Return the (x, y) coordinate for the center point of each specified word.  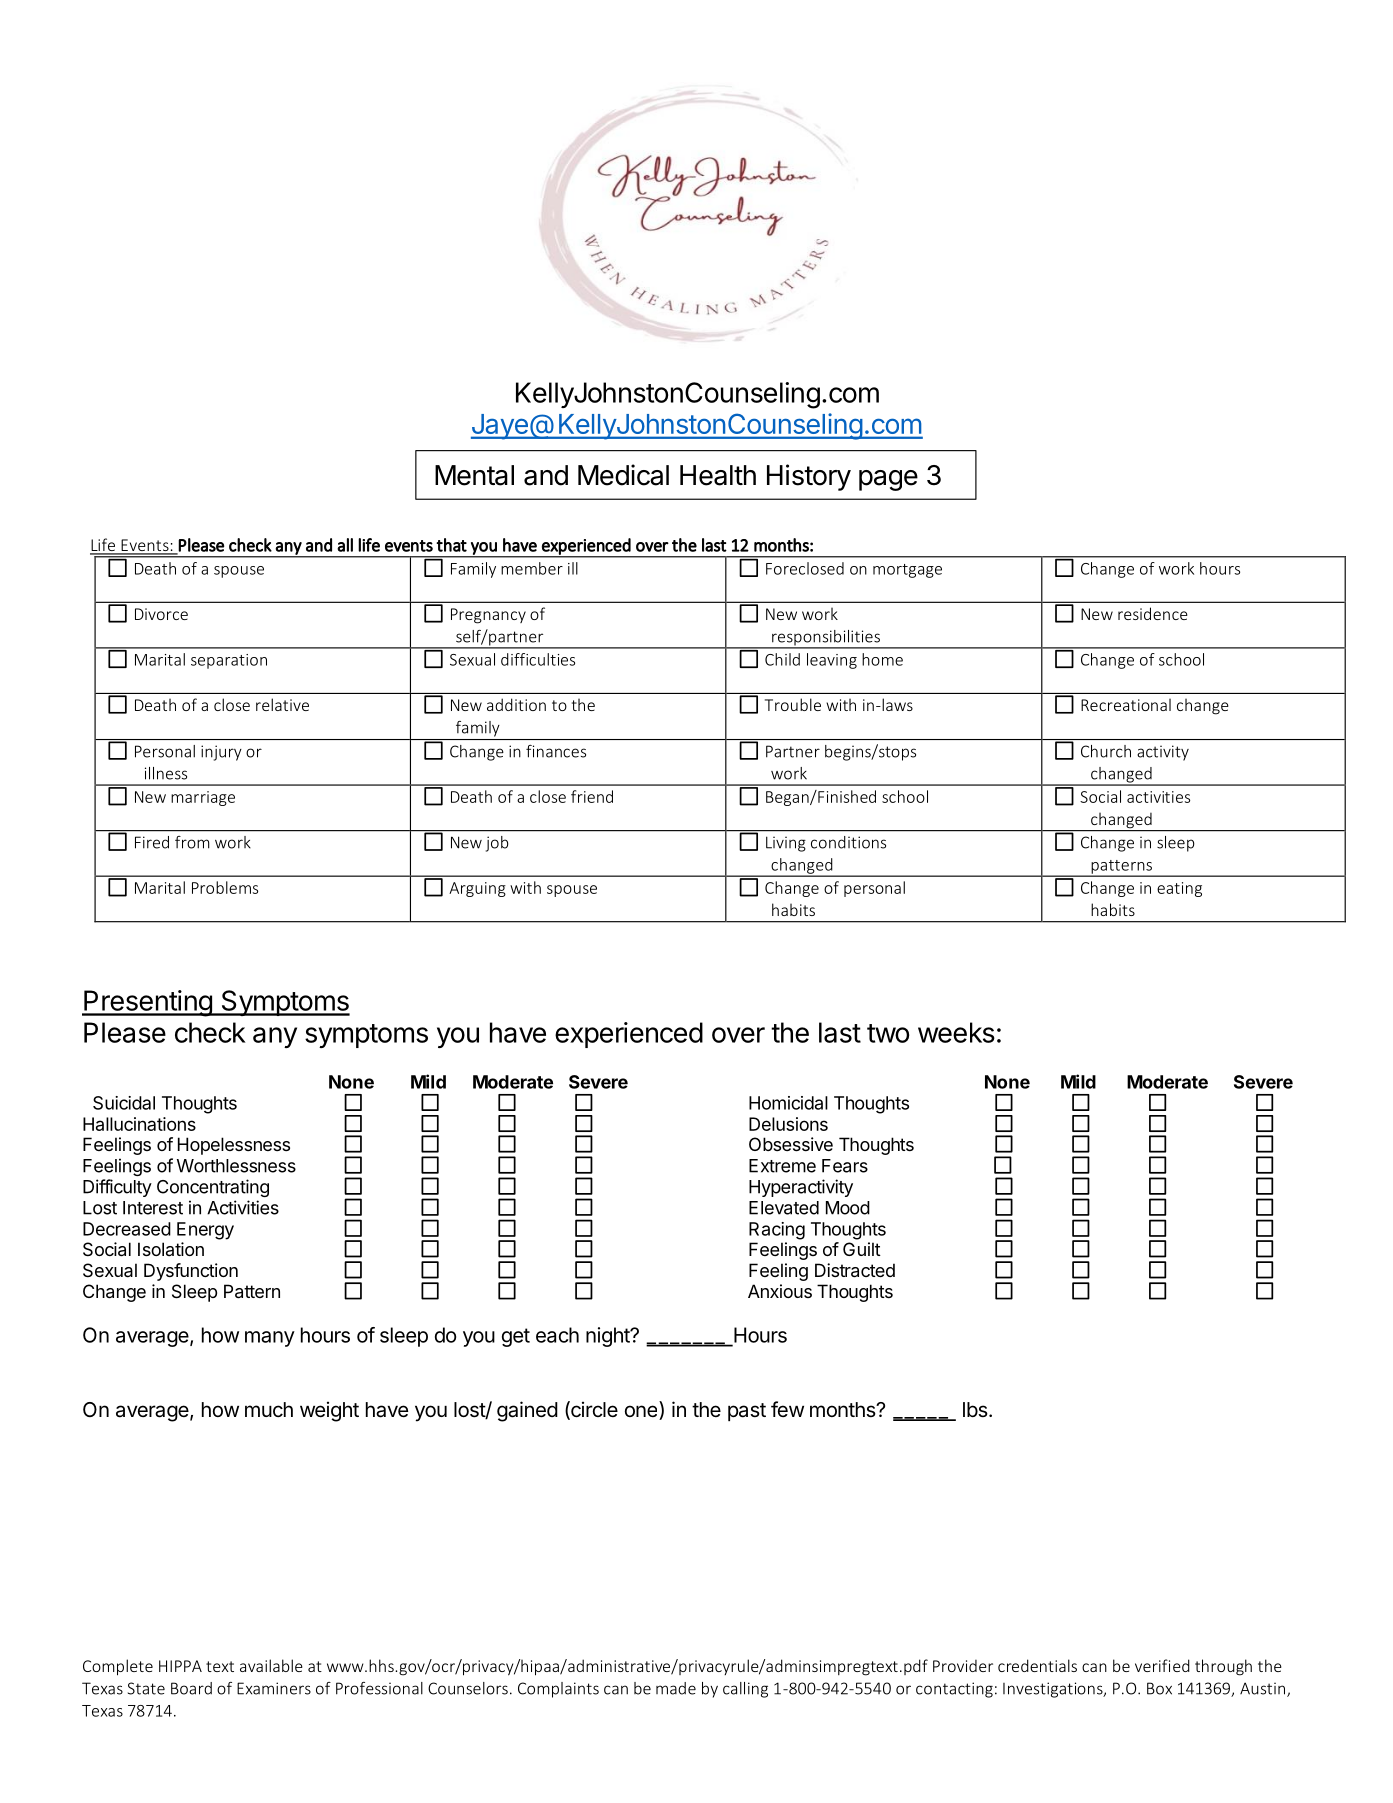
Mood (848, 1208)
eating (1179, 889)
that (451, 545)
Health (718, 475)
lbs (975, 1409)
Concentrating (213, 1188)
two (888, 1033)
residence (1153, 613)
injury (221, 753)
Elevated (784, 1208)
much (269, 1409)
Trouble (793, 704)
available (271, 1665)
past (747, 1412)
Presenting (148, 1003)
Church (1106, 751)
